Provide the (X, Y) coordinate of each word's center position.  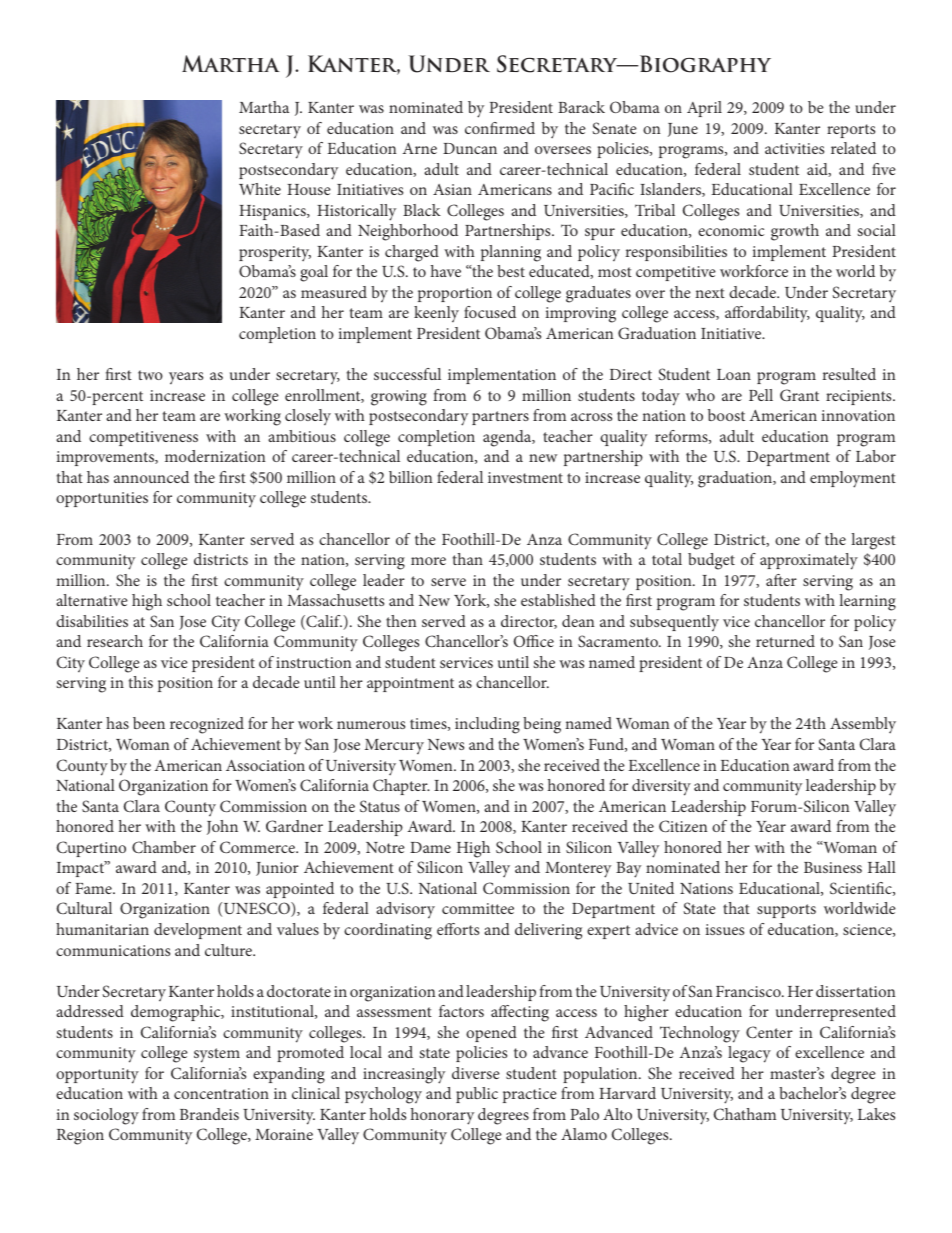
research (115, 641)
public (477, 1095)
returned (785, 641)
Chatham (745, 1114)
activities (794, 148)
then (401, 621)
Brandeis (209, 1114)
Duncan (470, 148)
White (260, 189)
